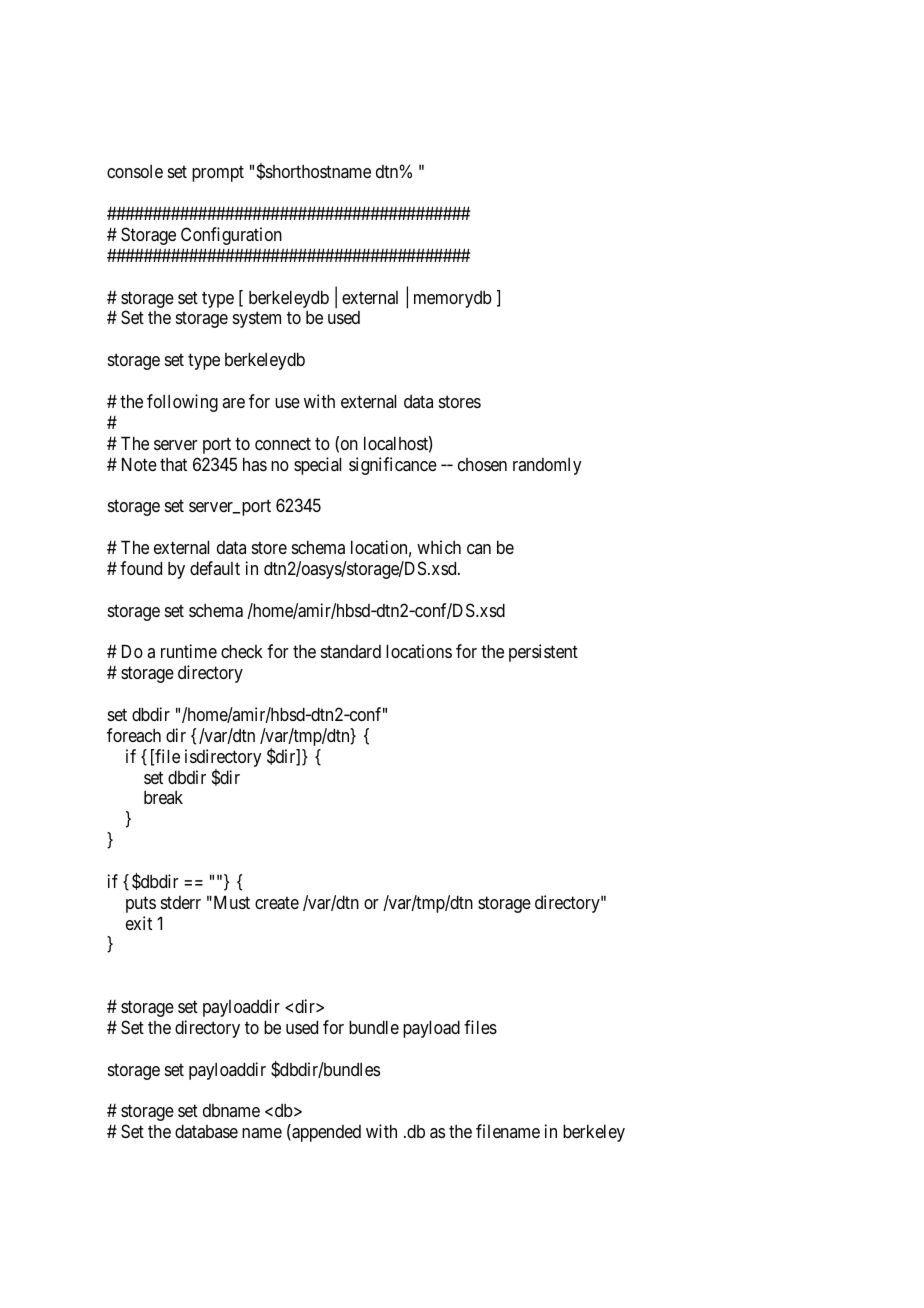 This document has height=1308, width=924. Describe the element at coordinates (257, 320) in the document. I see `system` at that location.
